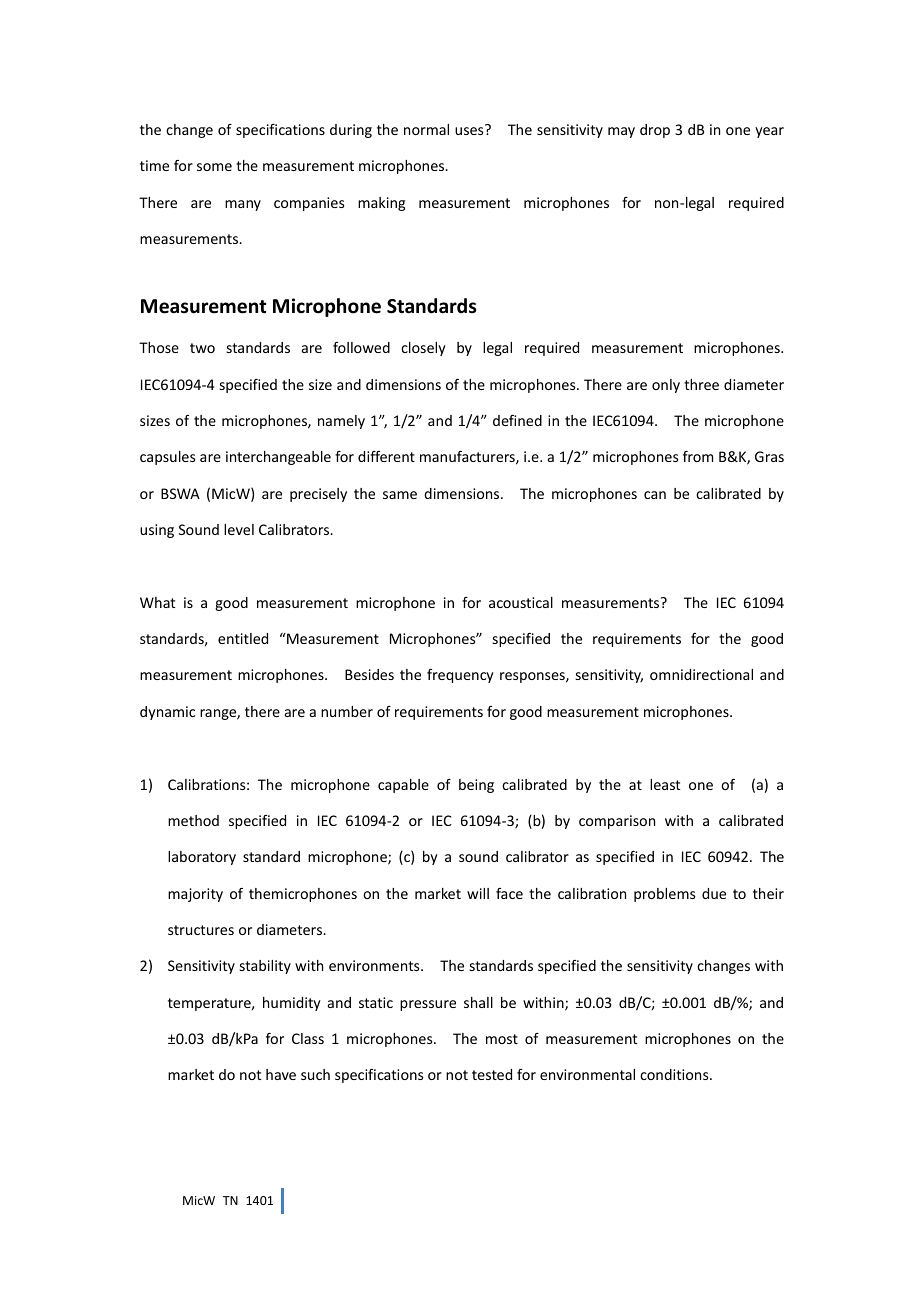  What do you see at coordinates (655, 495) in the page?
I see `can` at bounding box center [655, 495].
